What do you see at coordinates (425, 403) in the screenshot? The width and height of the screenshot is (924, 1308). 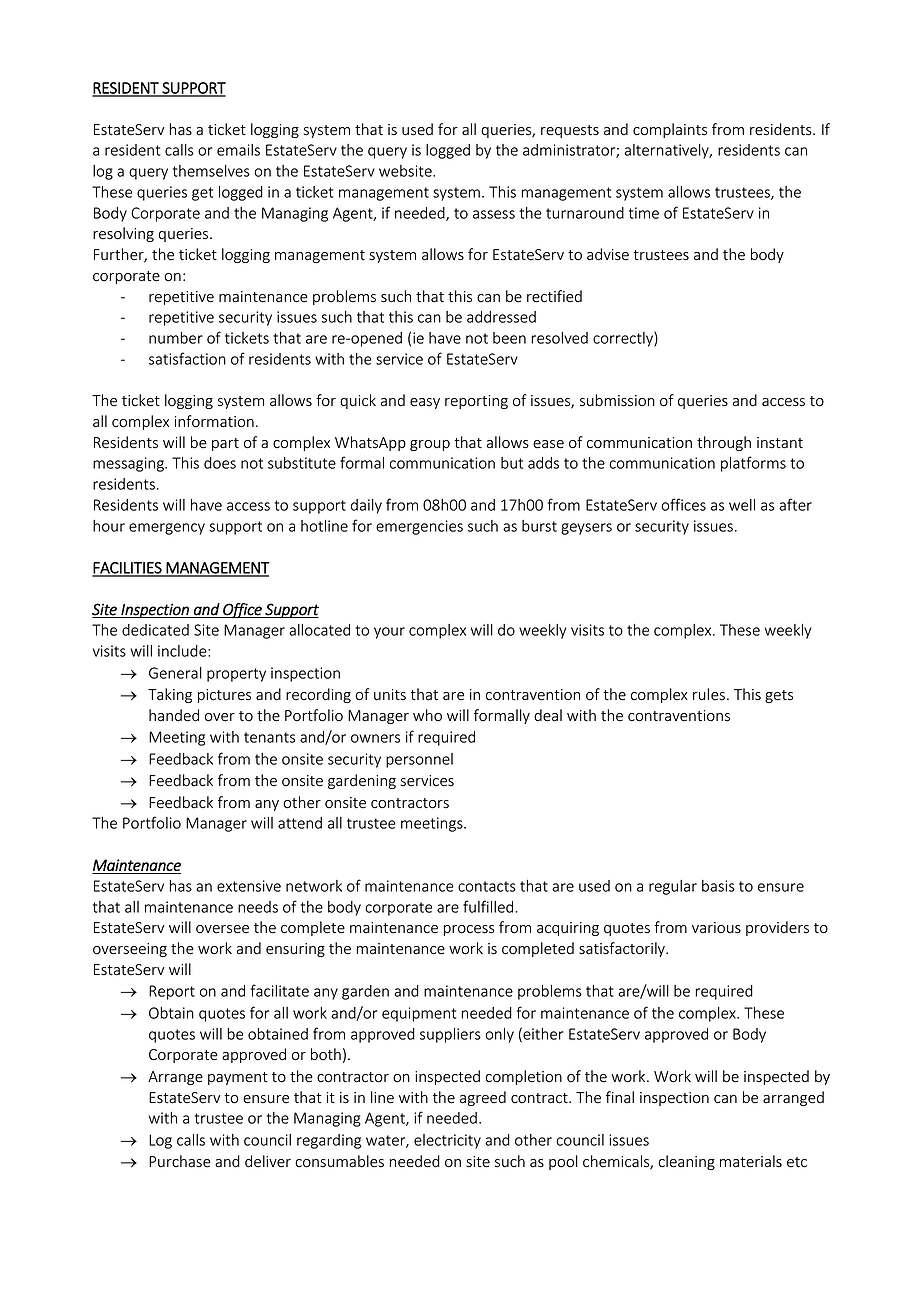 I see `easy` at bounding box center [425, 403].
